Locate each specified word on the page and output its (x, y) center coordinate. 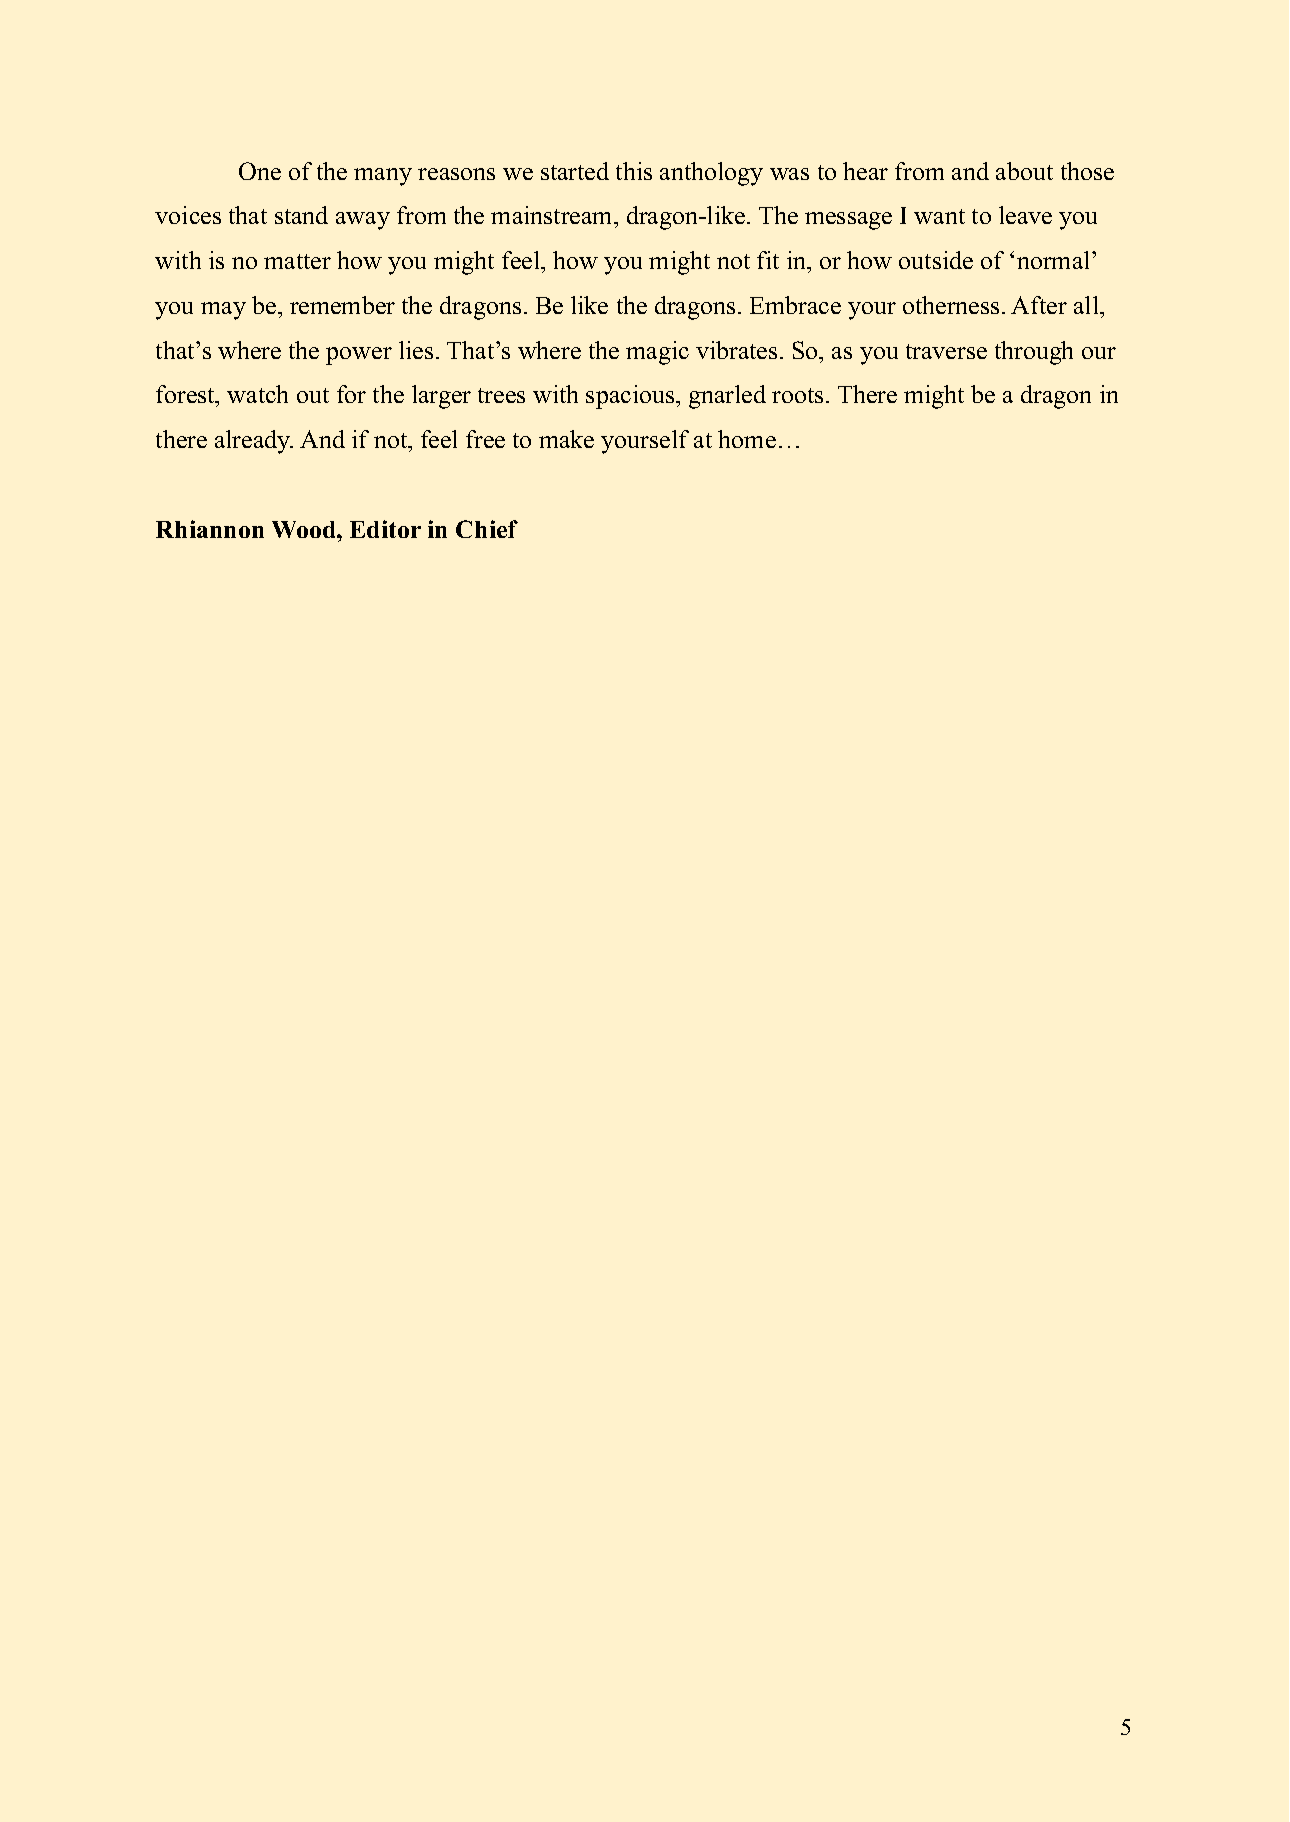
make (566, 439)
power (359, 356)
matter (297, 261)
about (1024, 171)
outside (936, 260)
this (634, 171)
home (747, 439)
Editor (385, 529)
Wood (305, 529)
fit (768, 260)
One (260, 171)
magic (657, 353)
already (254, 442)
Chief (487, 529)
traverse (946, 351)
